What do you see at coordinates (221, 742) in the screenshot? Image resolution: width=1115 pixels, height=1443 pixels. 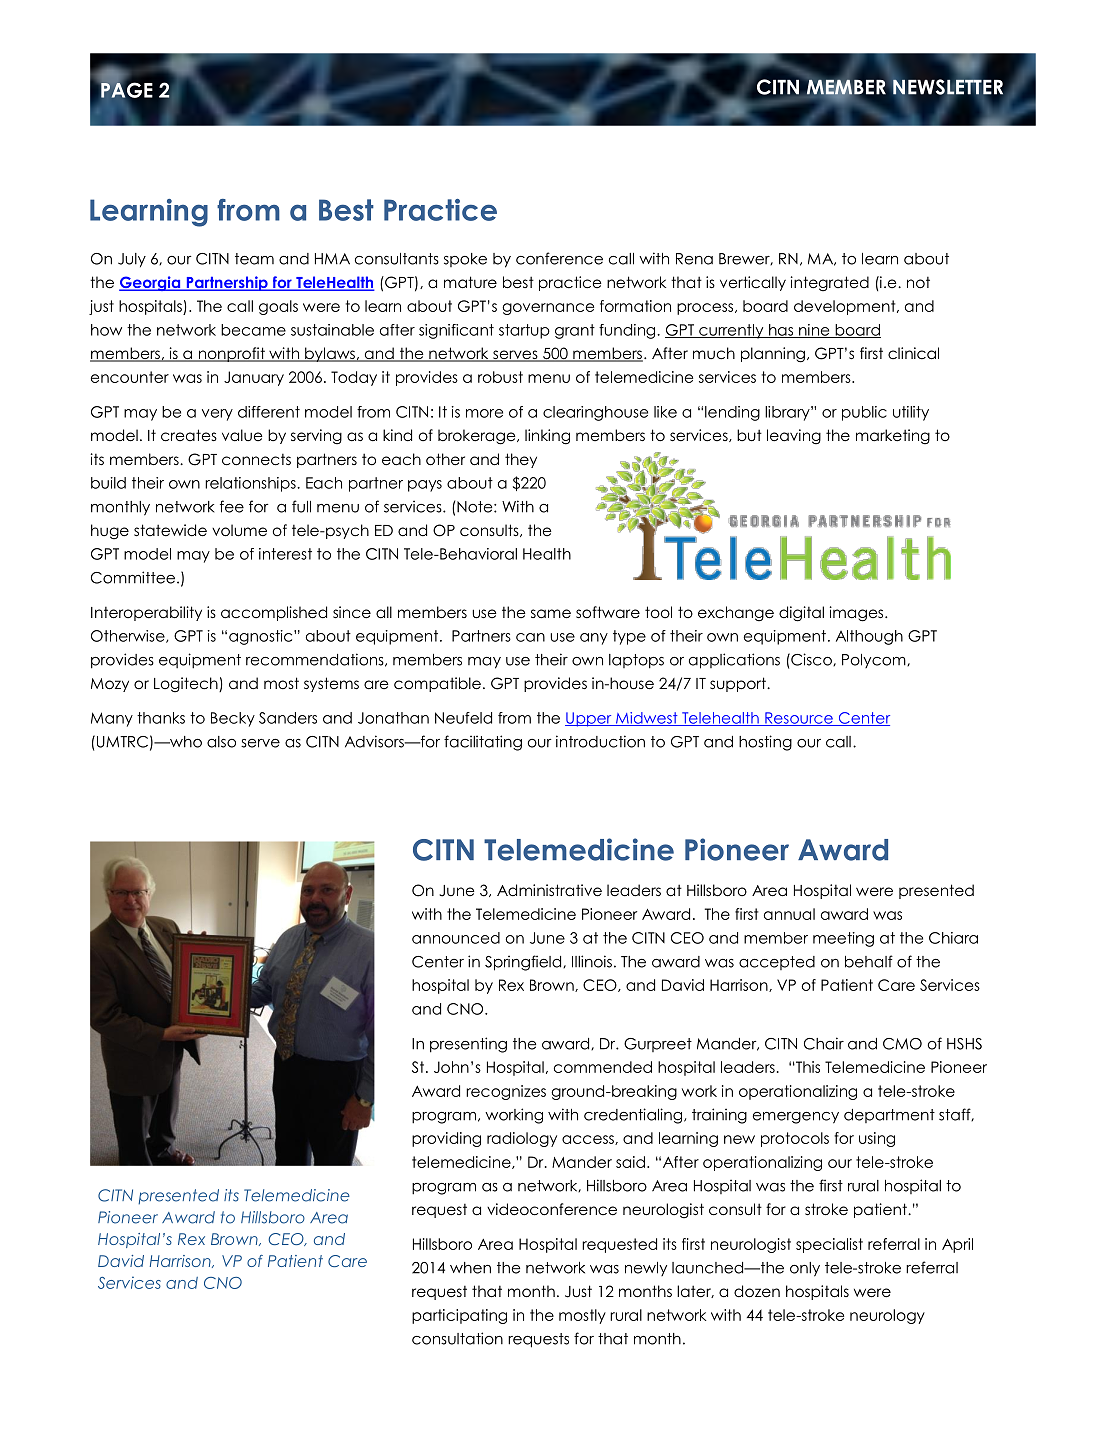 I see `also` at bounding box center [221, 742].
